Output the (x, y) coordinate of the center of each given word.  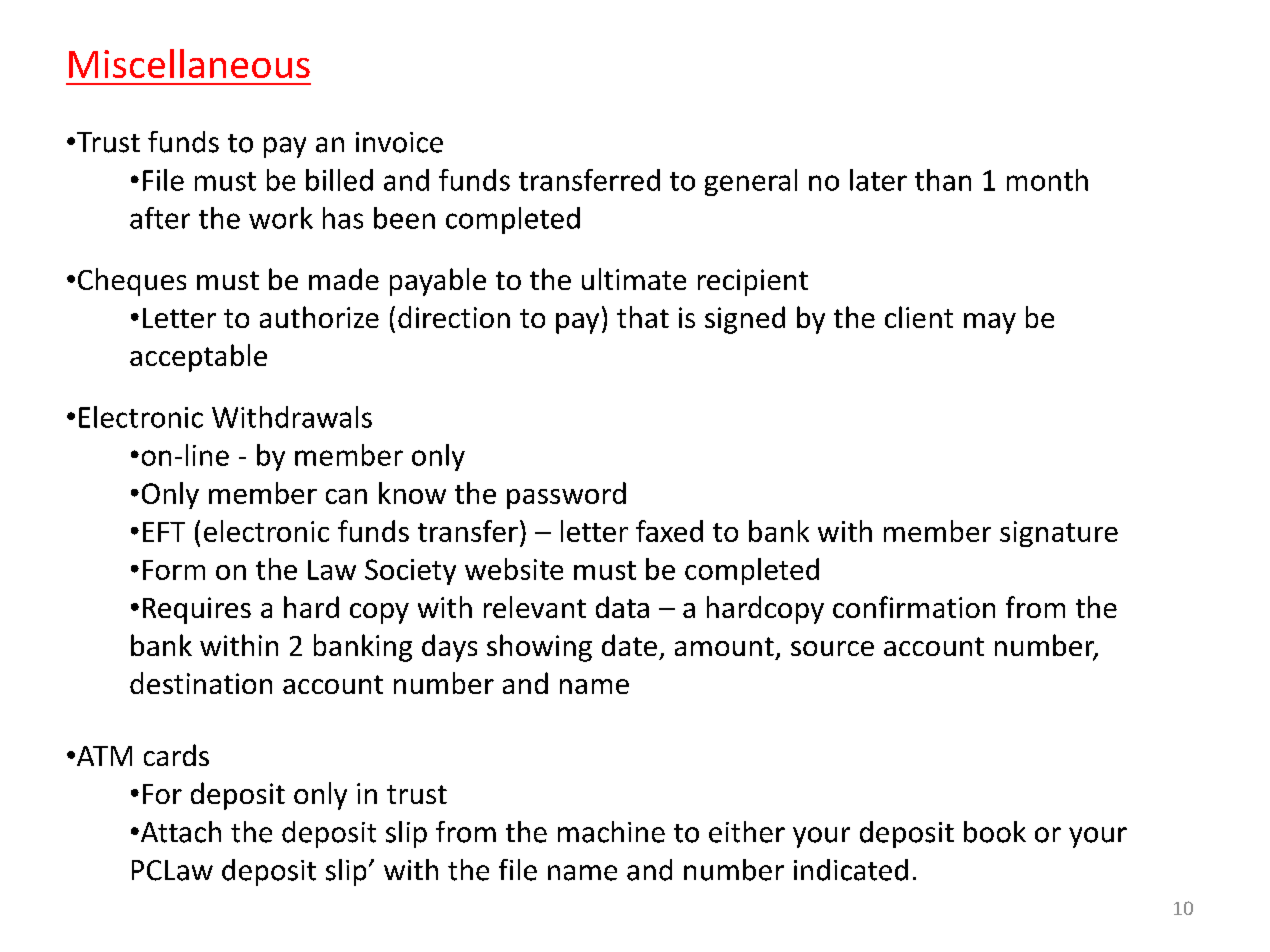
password (566, 495)
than (943, 180)
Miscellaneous (189, 63)
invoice (399, 142)
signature (1059, 534)
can (346, 496)
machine (611, 832)
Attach (179, 832)
